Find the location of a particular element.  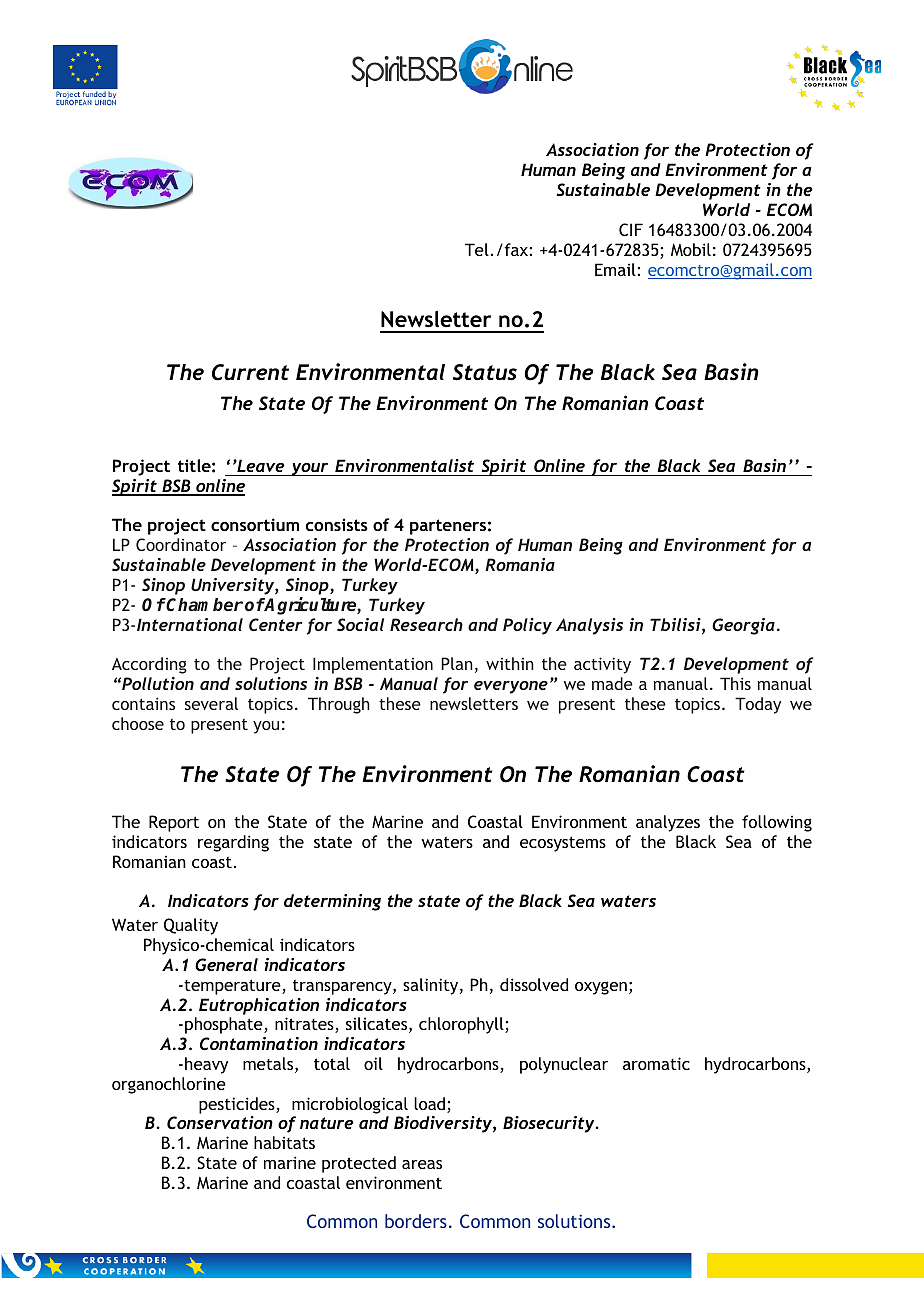

regarding is located at coordinates (233, 843).
